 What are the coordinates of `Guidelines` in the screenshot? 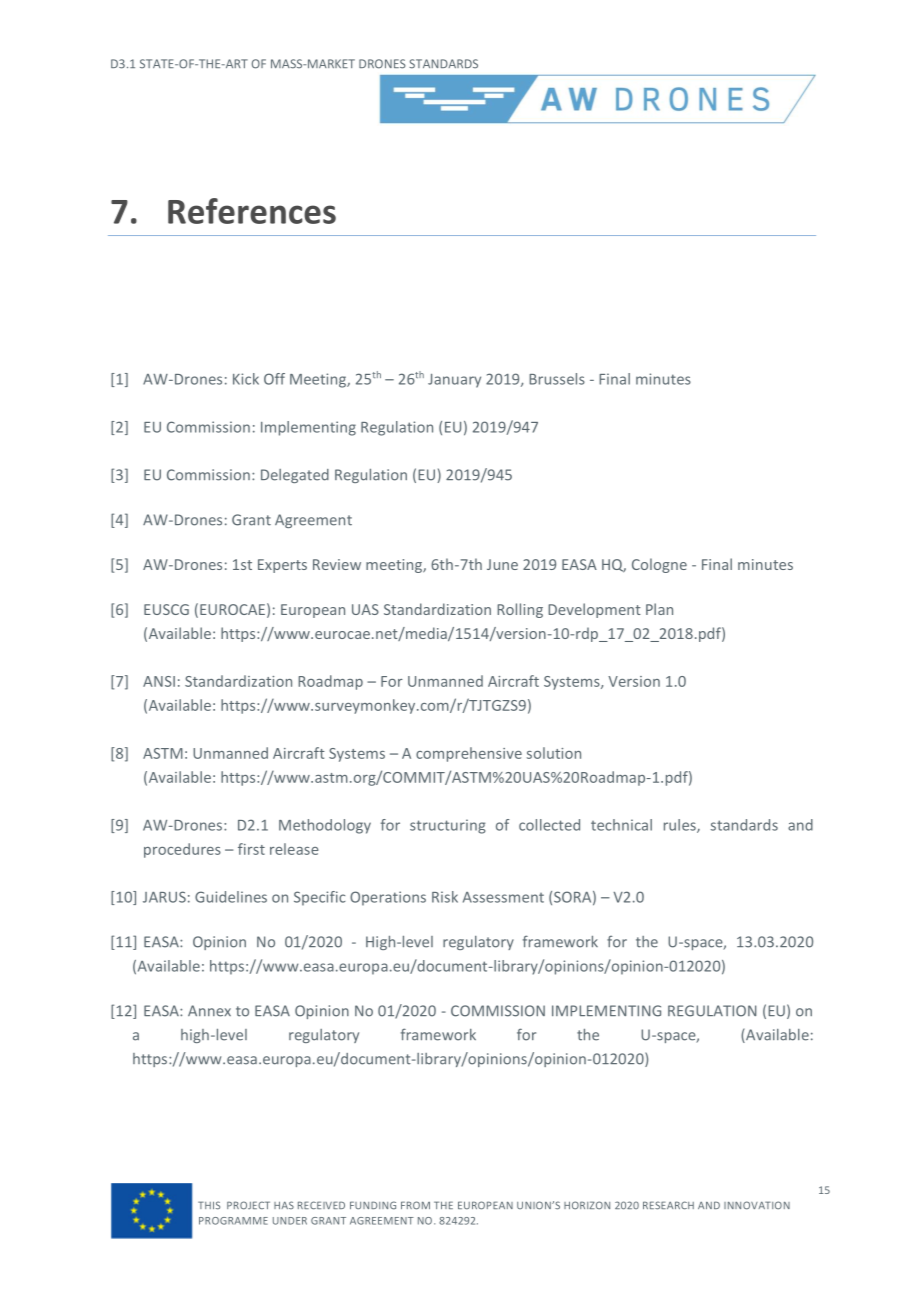 It's located at (231, 897).
